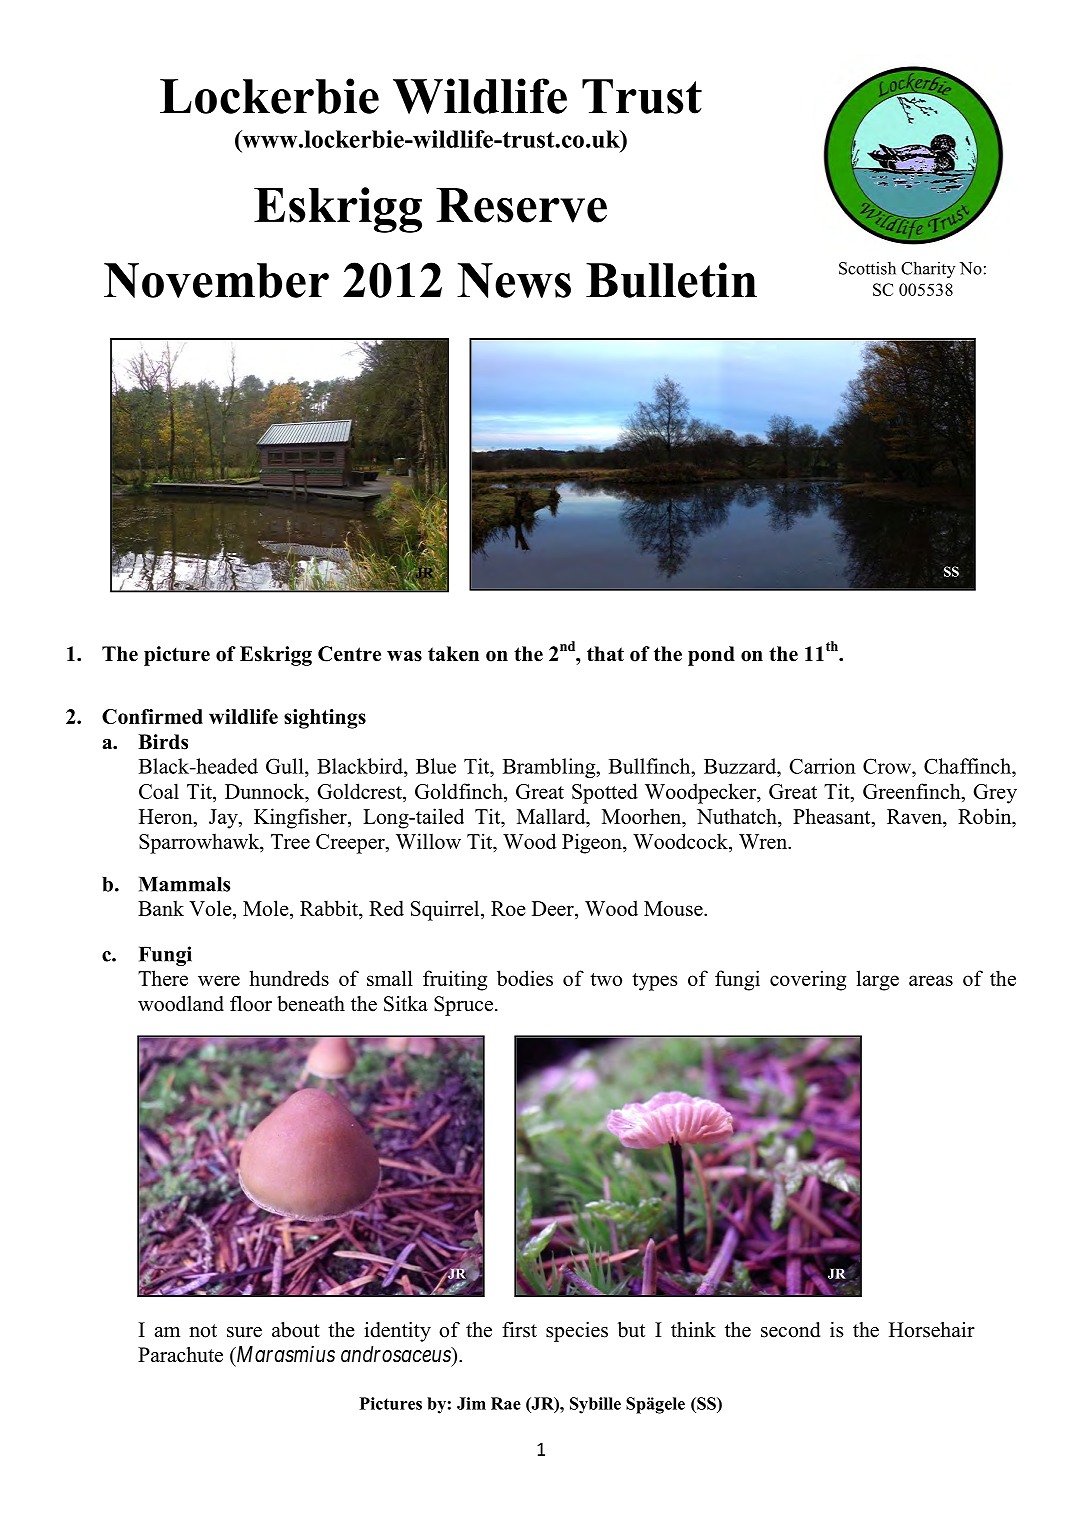 Image resolution: width=1082 pixels, height=1529 pixels. I want to click on sure, so click(244, 1332).
